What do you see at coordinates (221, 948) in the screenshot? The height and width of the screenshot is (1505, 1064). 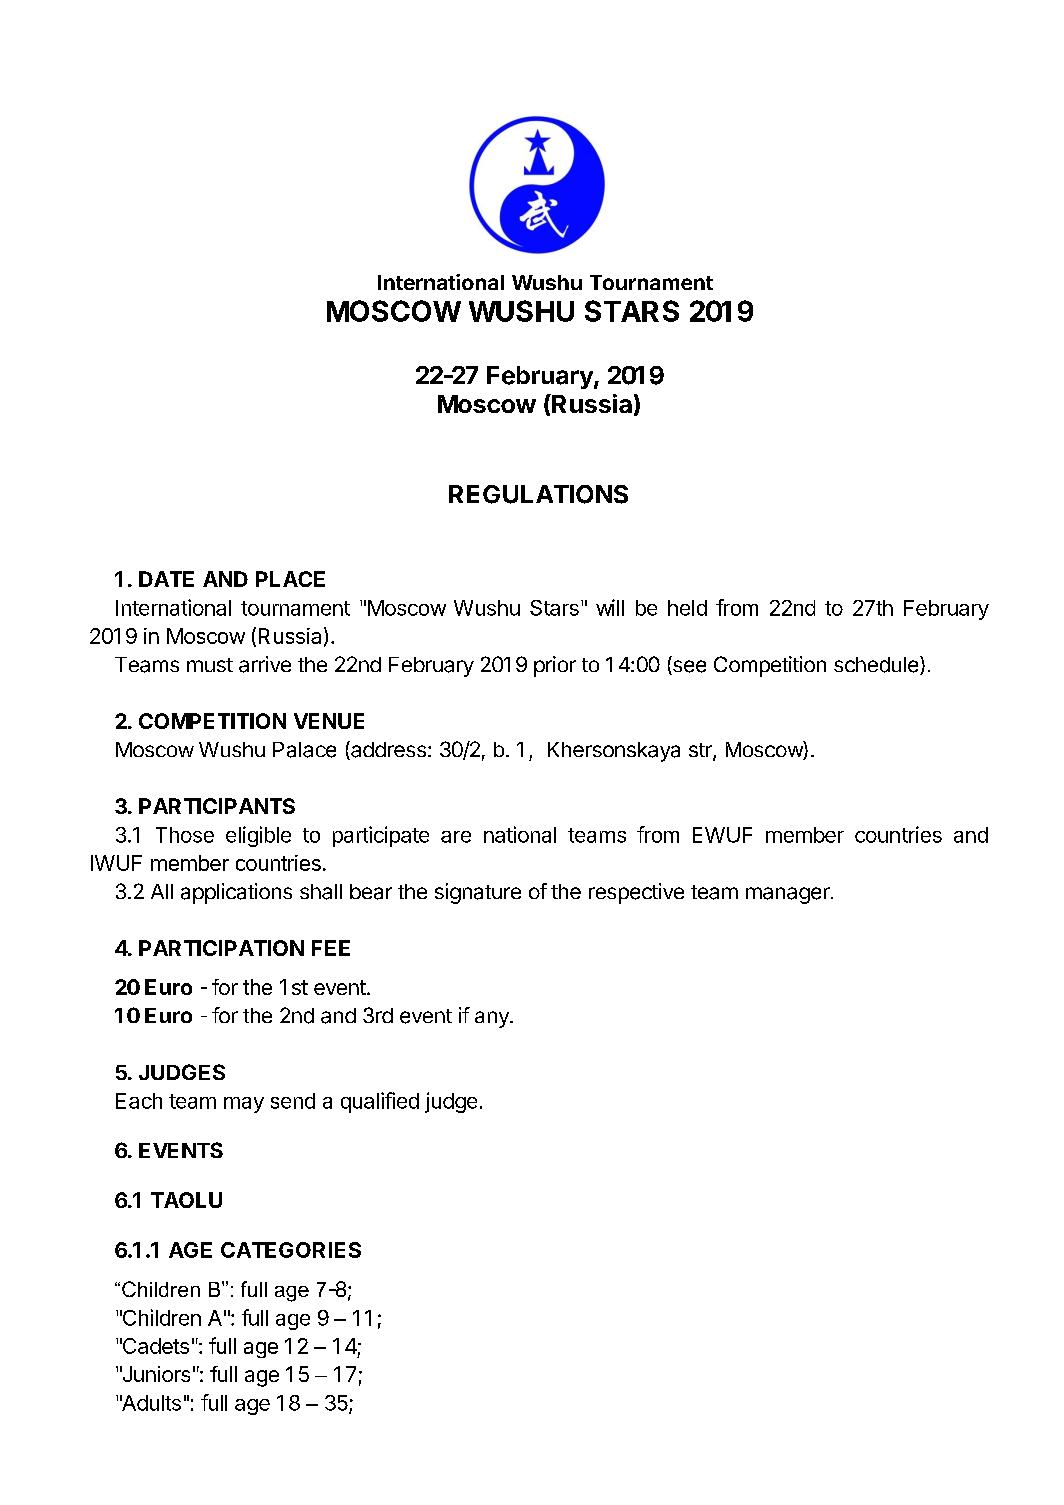 I see `PARTICIPATION` at bounding box center [221, 948].
